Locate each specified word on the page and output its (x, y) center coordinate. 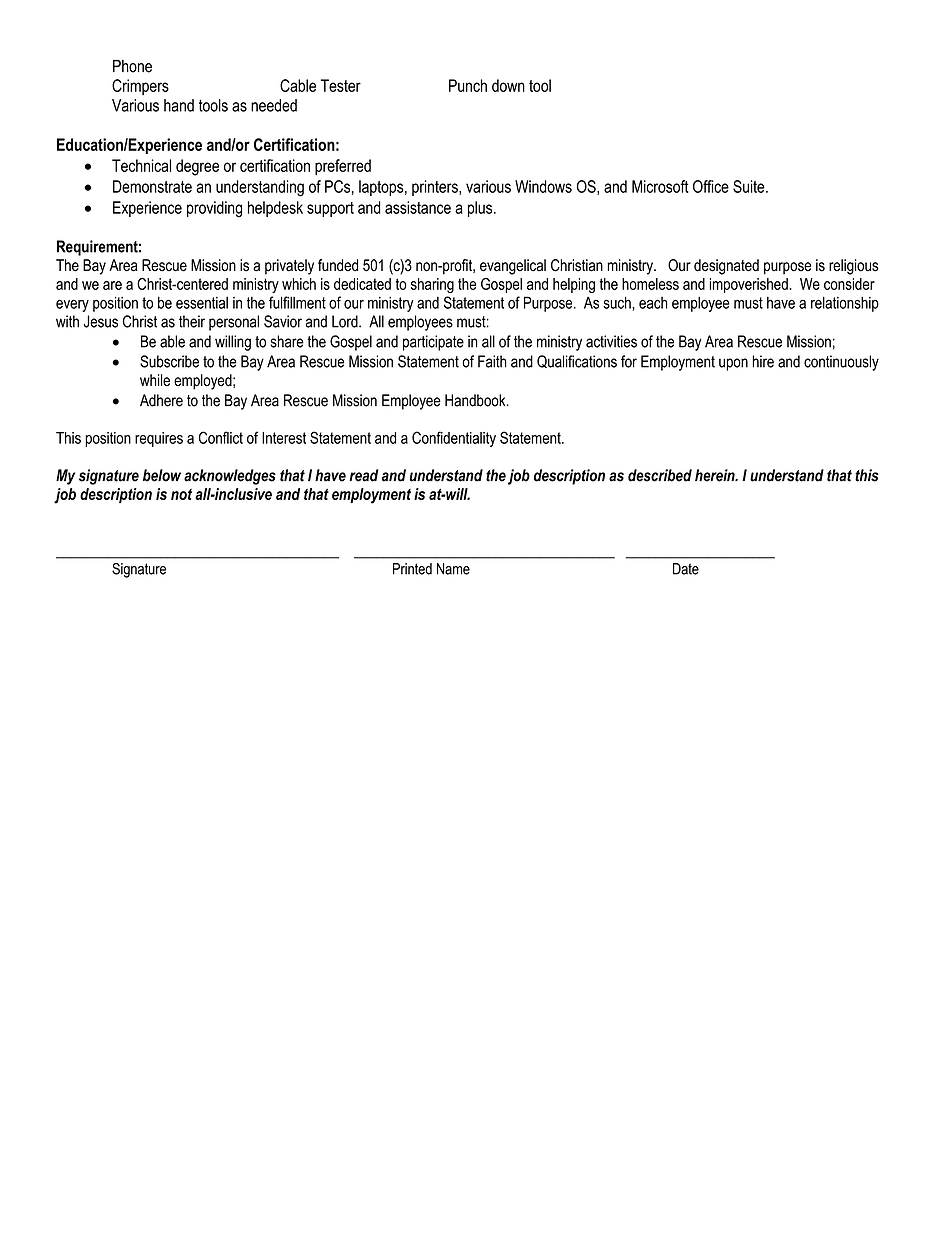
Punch (468, 85)
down (508, 85)
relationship (845, 304)
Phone (132, 66)
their (192, 321)
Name (453, 569)
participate (433, 343)
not (181, 494)
